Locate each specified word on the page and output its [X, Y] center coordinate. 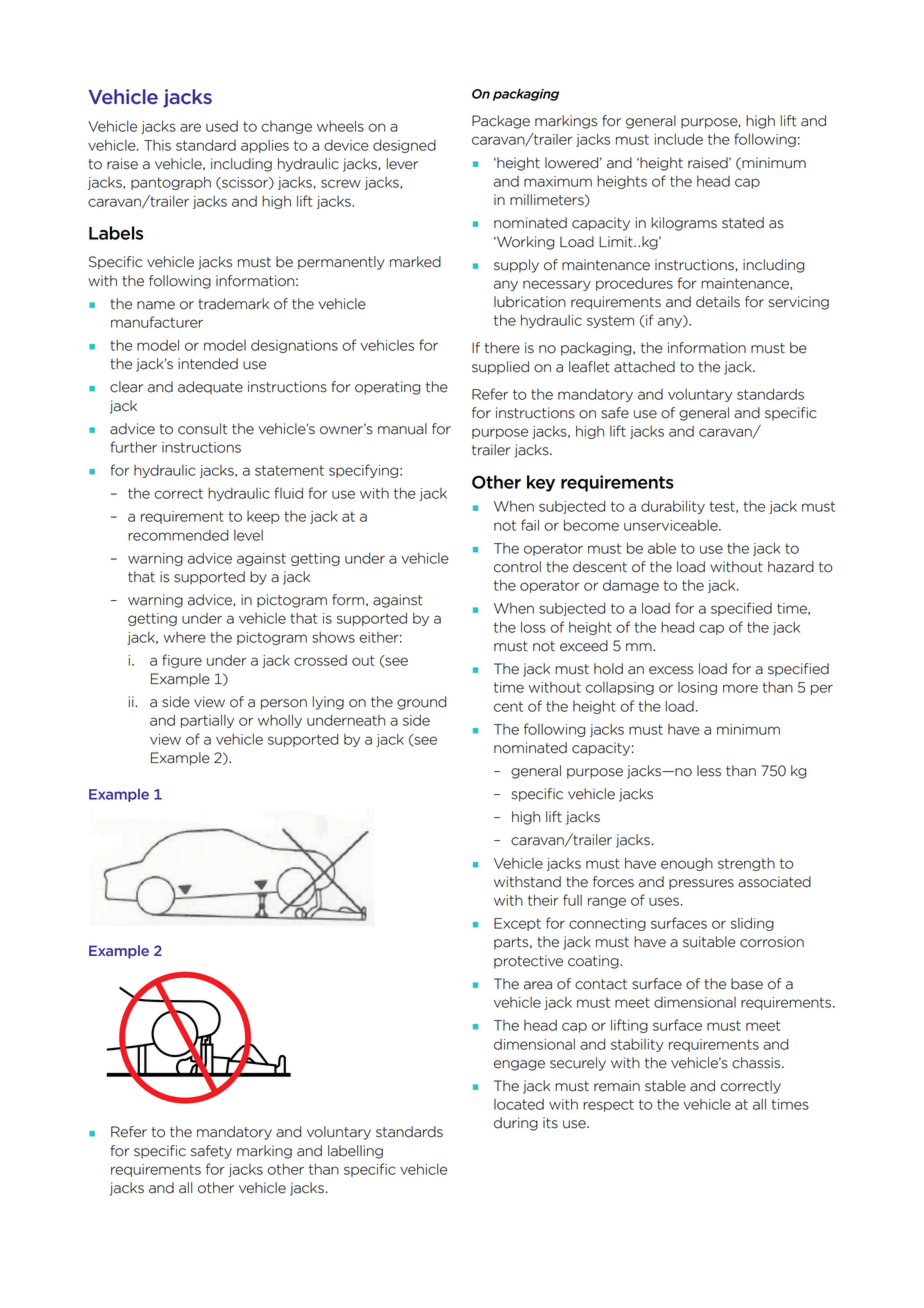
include [678, 139]
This [157, 145]
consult [202, 429]
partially [207, 721]
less [709, 771]
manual [402, 429]
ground [421, 703]
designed [404, 146]
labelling [355, 1152]
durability [673, 507]
